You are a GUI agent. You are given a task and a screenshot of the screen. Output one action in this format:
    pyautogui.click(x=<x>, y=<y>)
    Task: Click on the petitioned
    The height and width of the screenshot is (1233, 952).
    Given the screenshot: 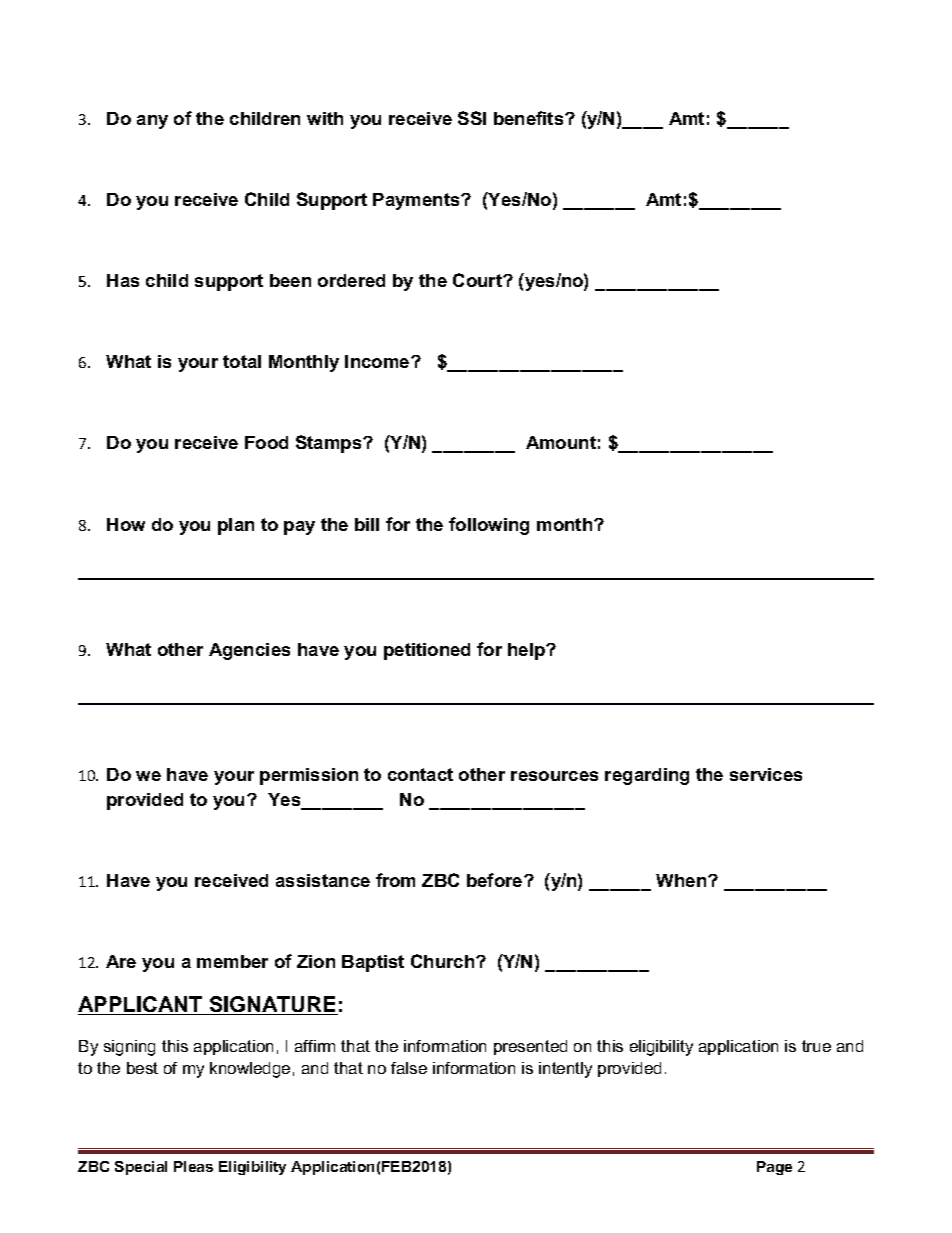 What is the action you would take?
    pyautogui.click(x=427, y=651)
